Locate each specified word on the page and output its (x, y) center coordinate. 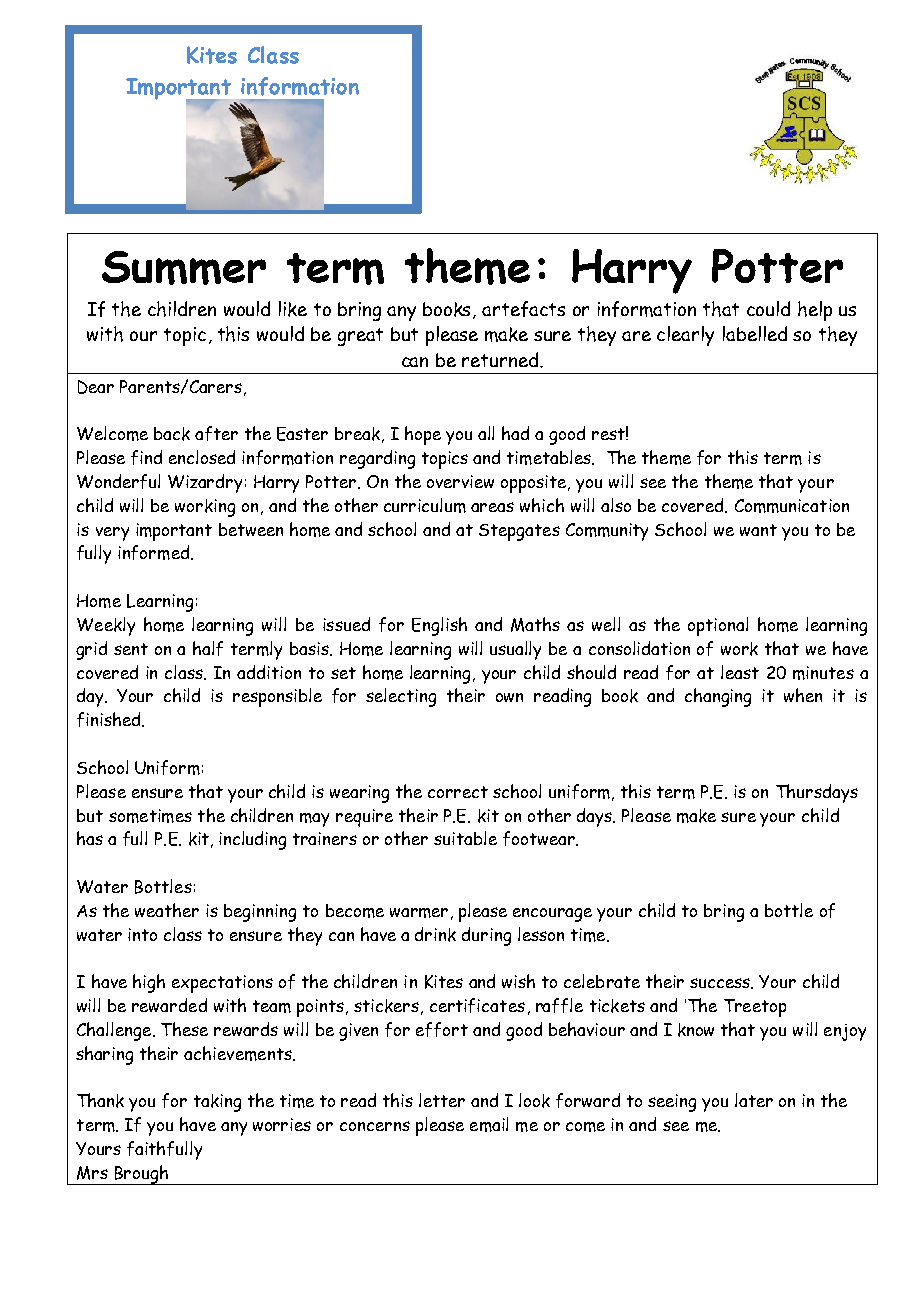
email (489, 1124)
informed (155, 552)
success (721, 983)
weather (167, 910)
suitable (465, 838)
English (439, 626)
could (768, 308)
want (758, 530)
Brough (141, 1175)
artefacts (523, 309)
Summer (184, 268)
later (754, 1100)
